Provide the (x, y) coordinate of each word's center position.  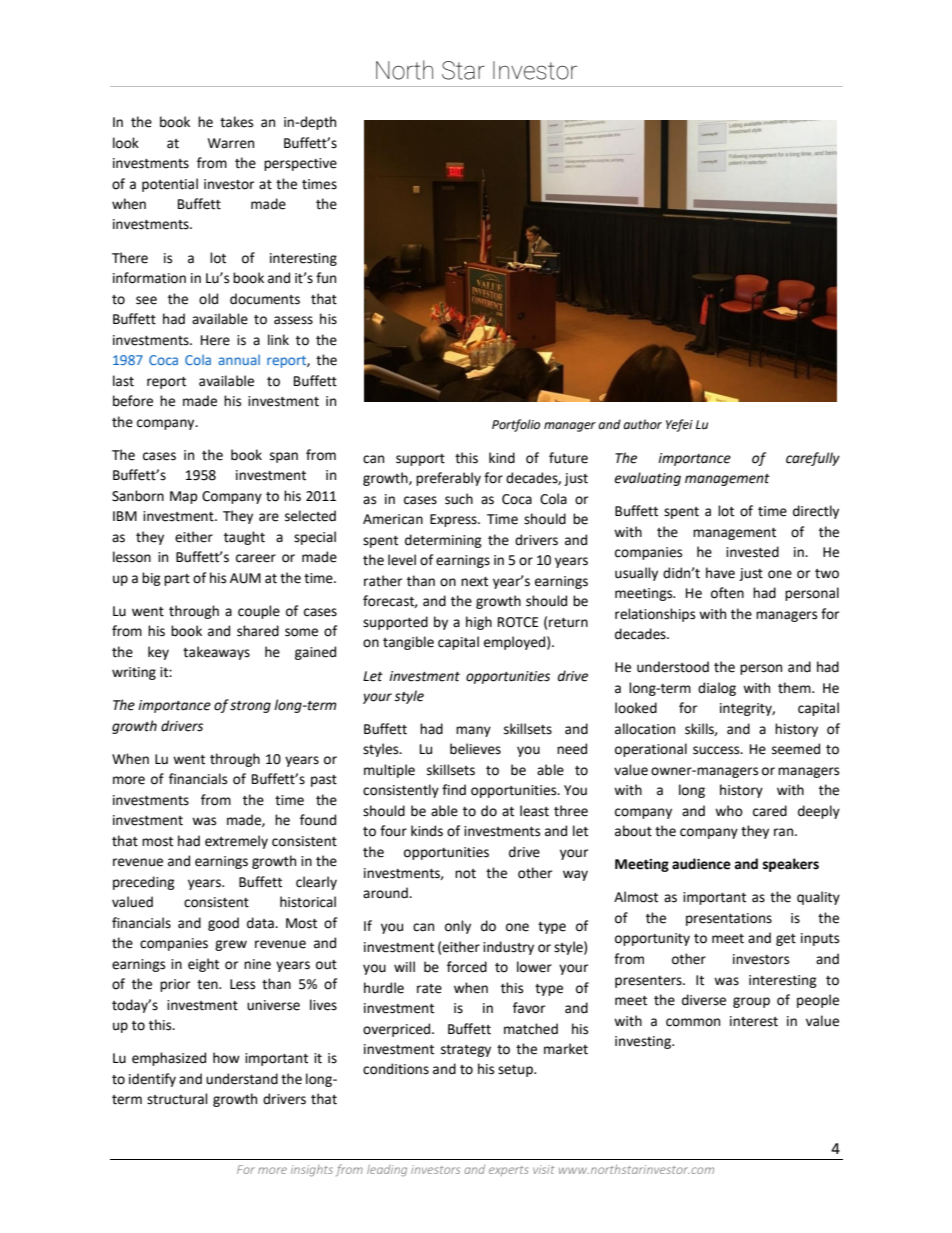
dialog (717, 689)
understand (242, 1079)
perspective (300, 164)
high (479, 623)
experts (508, 1171)
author (642, 424)
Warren (231, 143)
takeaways (216, 653)
